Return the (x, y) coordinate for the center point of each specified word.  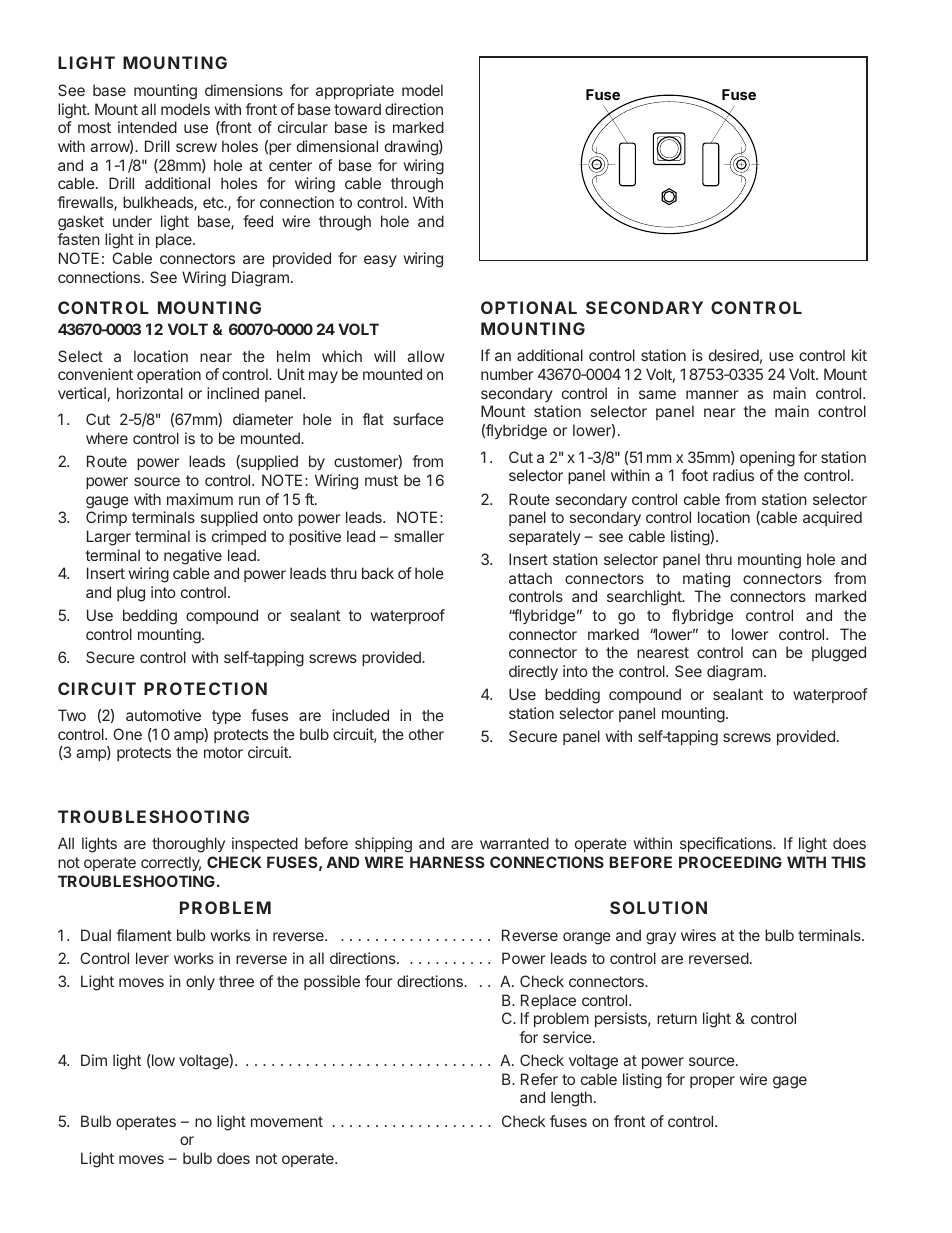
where (107, 438)
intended (147, 127)
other (426, 734)
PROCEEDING (730, 862)
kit (859, 355)
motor (223, 752)
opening (767, 459)
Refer (539, 1079)
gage (790, 1082)
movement (287, 1121)
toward (357, 109)
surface (418, 419)
